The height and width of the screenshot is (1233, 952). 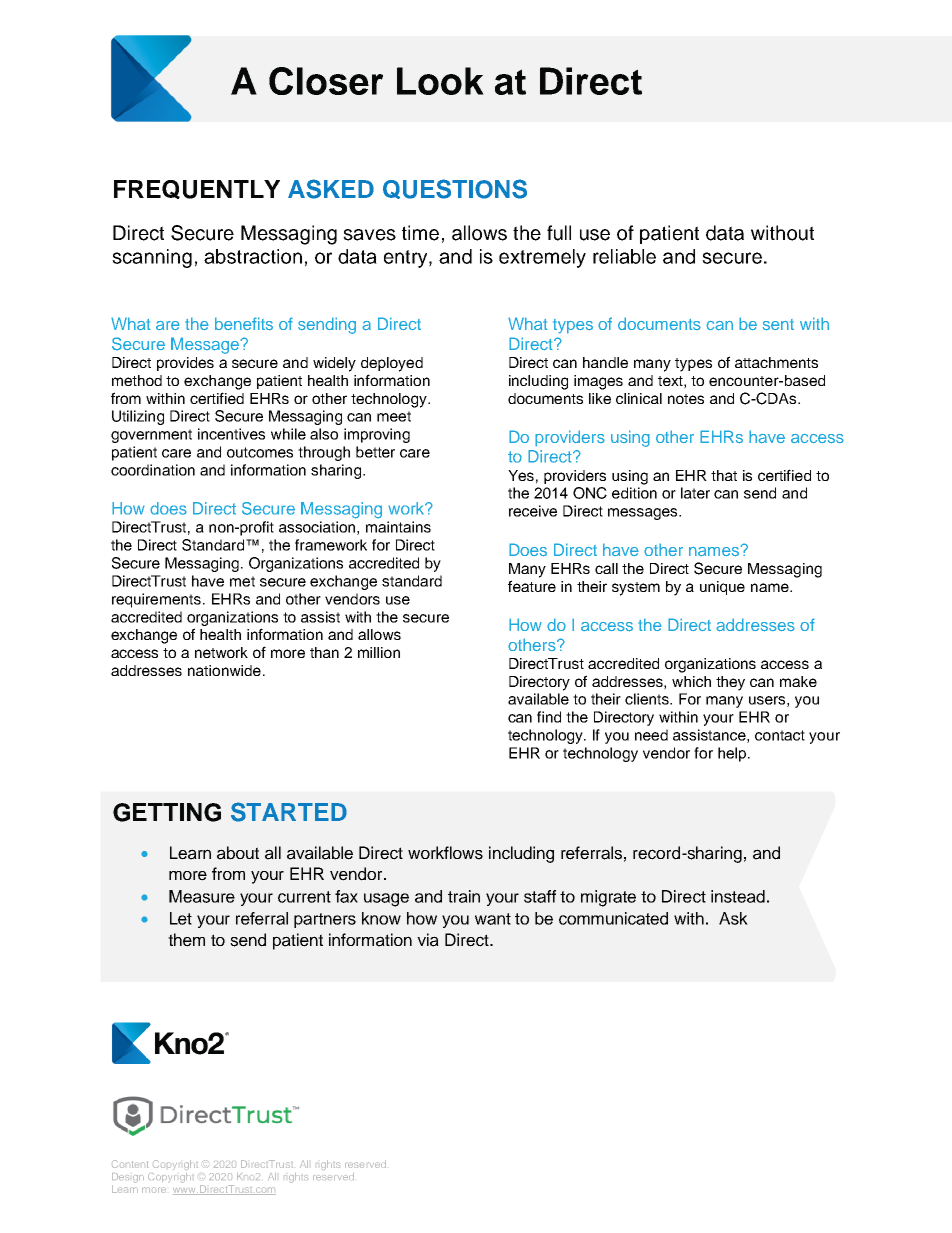 What do you see at coordinates (428, 940) in the screenshot?
I see `via` at bounding box center [428, 940].
